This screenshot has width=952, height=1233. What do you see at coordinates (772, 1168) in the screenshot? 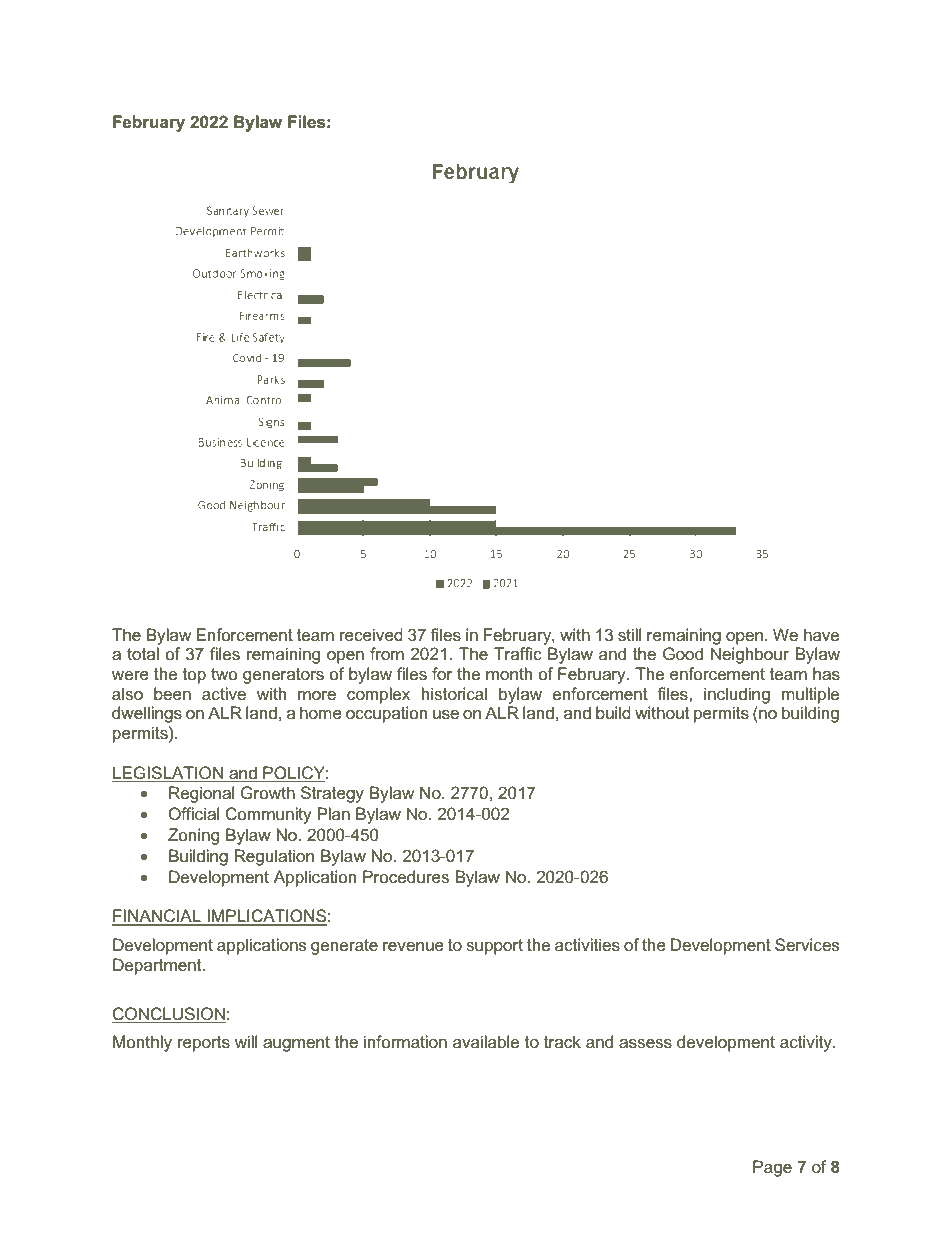
I see `Page` at bounding box center [772, 1168].
